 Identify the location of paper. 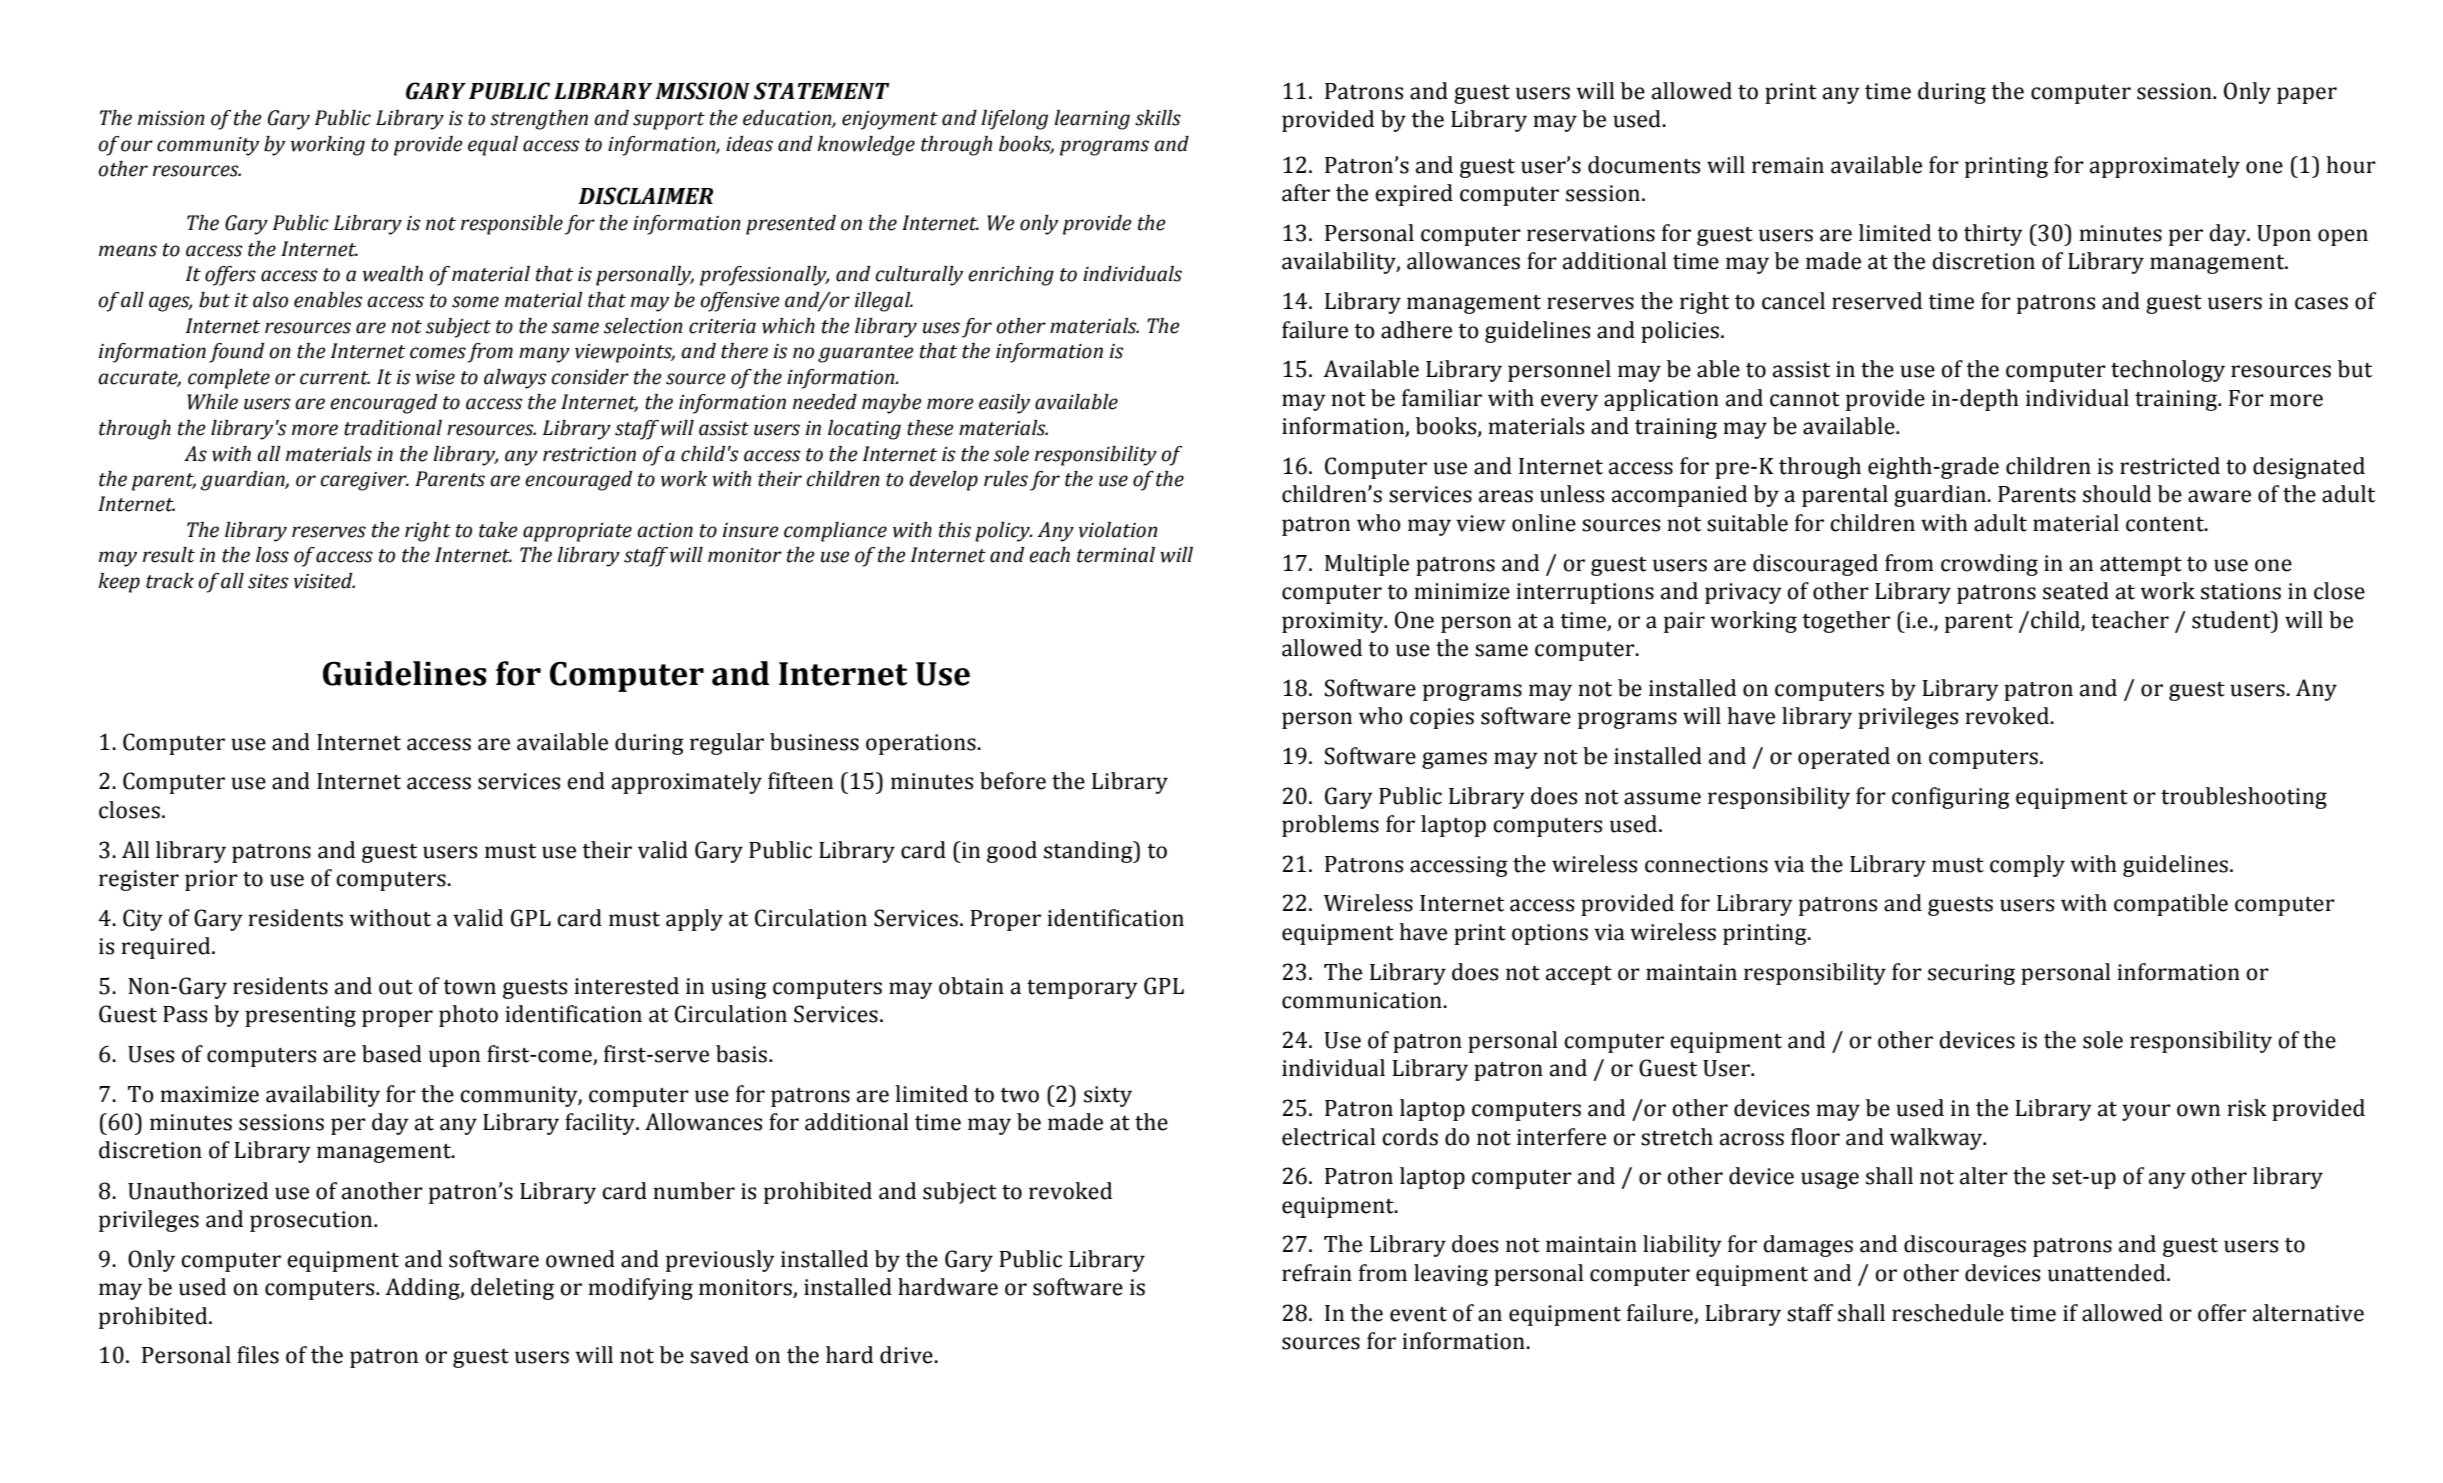
(2307, 95).
